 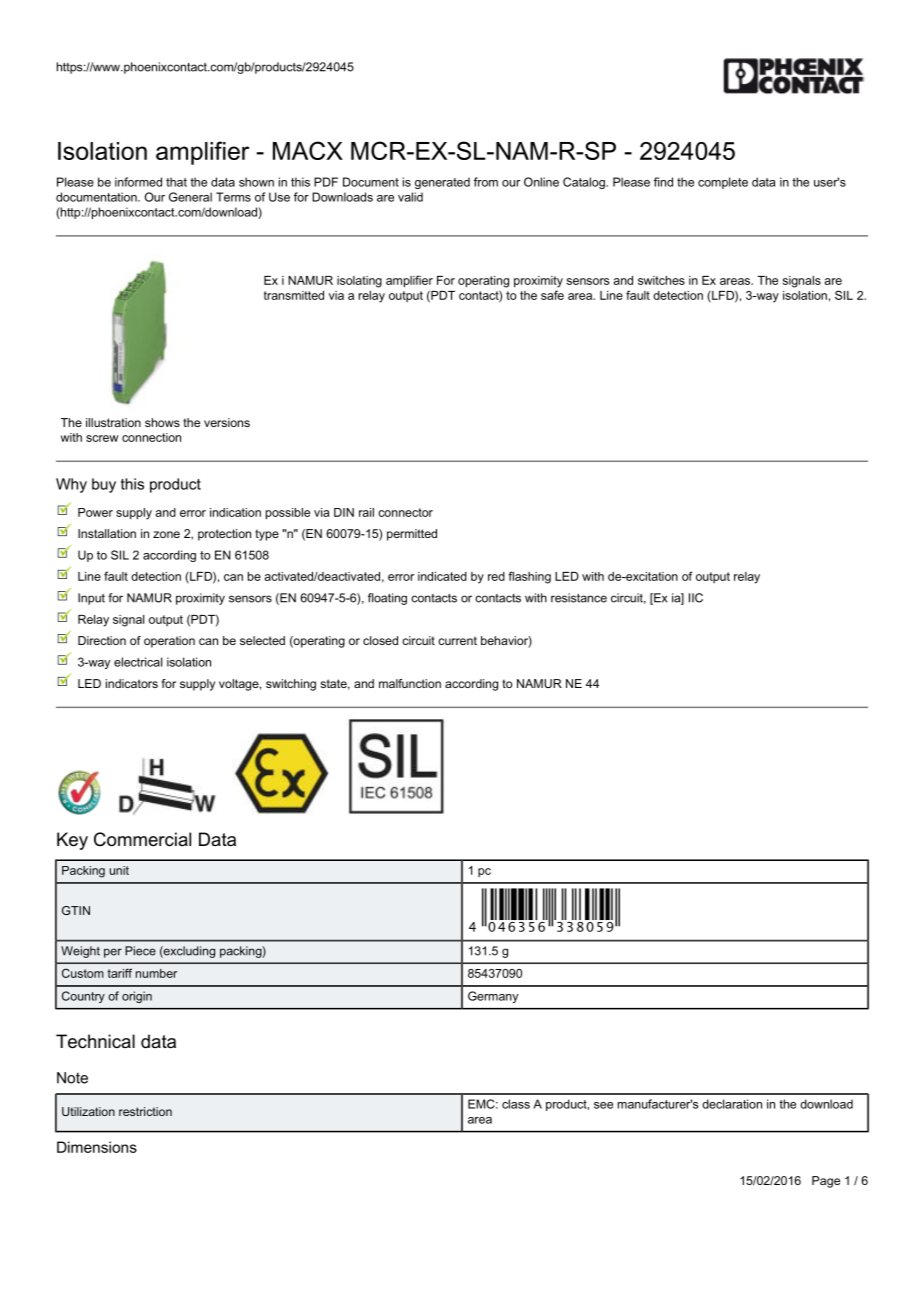 What do you see at coordinates (190, 197) in the image?
I see `General` at bounding box center [190, 197].
